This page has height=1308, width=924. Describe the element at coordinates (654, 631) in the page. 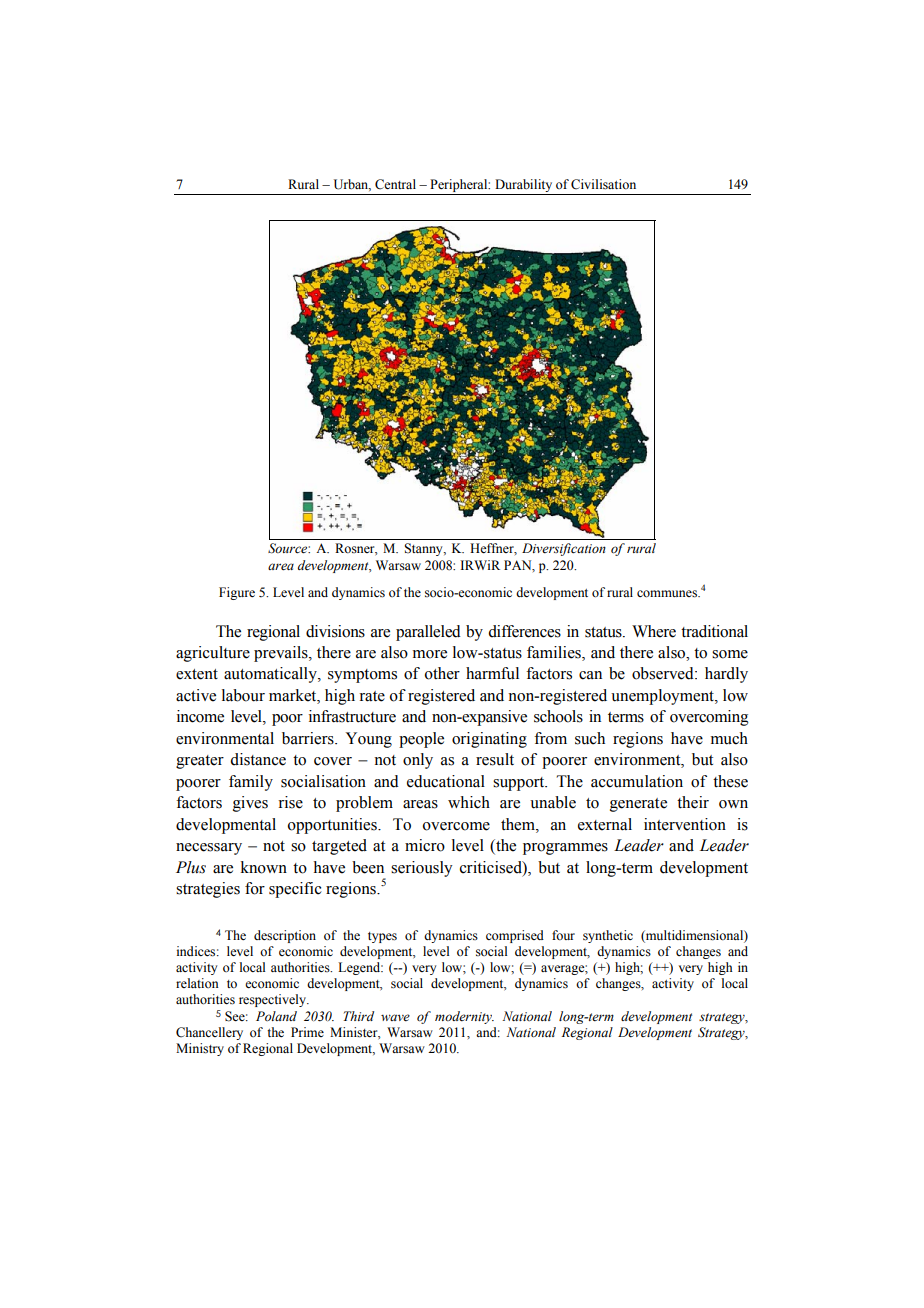

I see `Where` at that location.
